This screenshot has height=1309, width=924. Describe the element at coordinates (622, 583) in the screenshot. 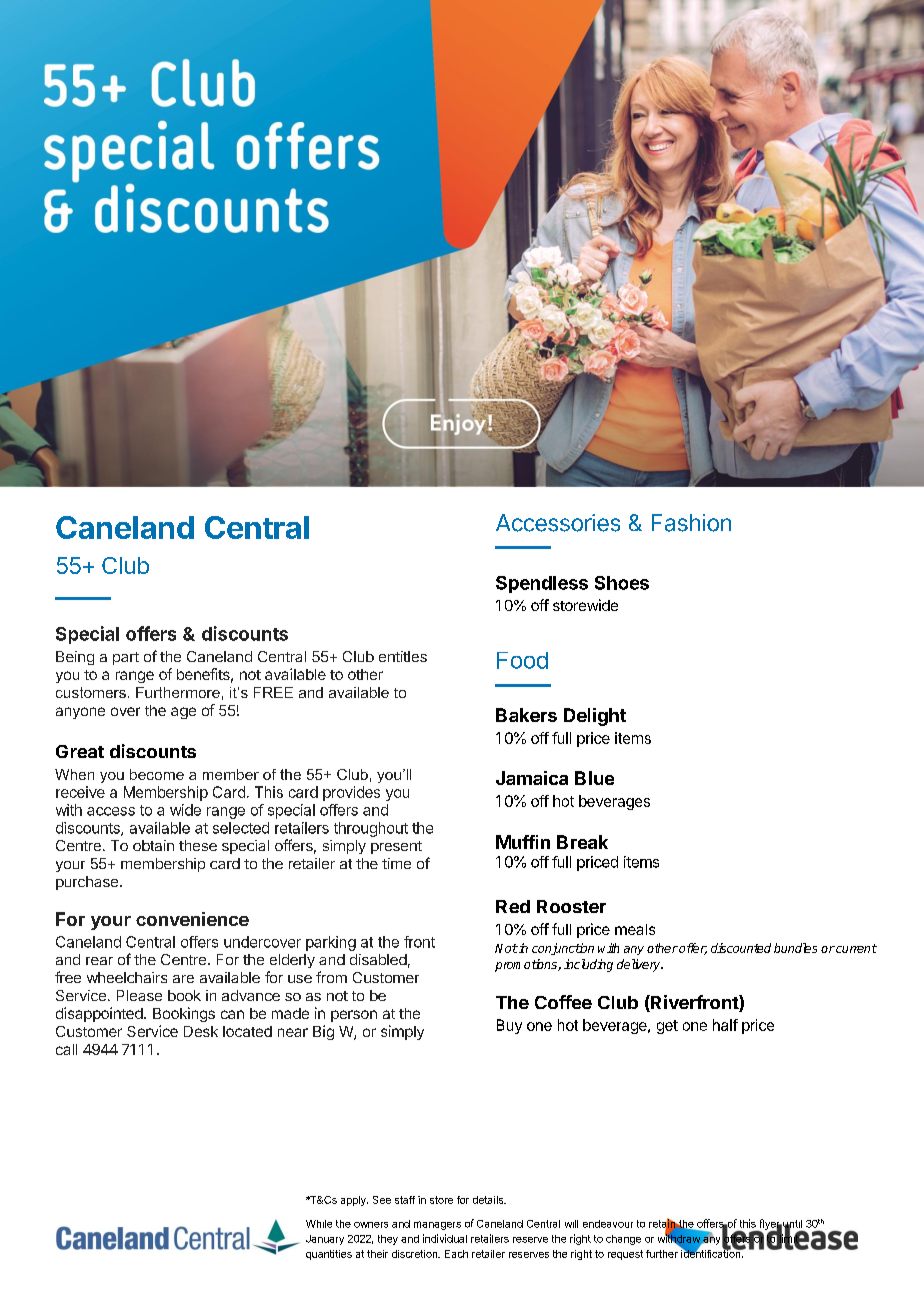

I see `Shoes` at that location.
